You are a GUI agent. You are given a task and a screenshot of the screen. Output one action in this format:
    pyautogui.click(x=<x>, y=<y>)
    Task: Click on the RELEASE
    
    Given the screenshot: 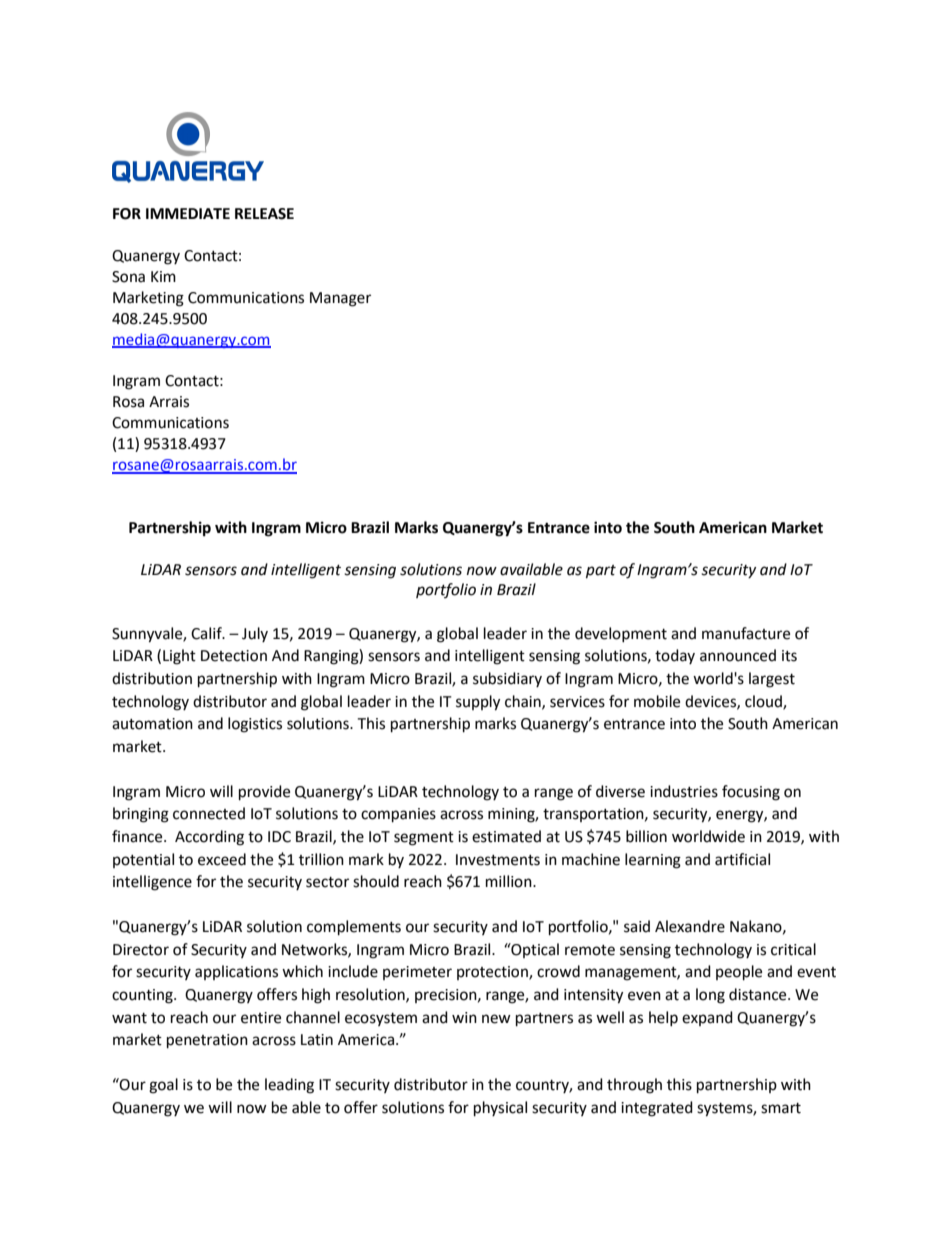 What is the action you would take?
    pyautogui.click(x=264, y=214)
